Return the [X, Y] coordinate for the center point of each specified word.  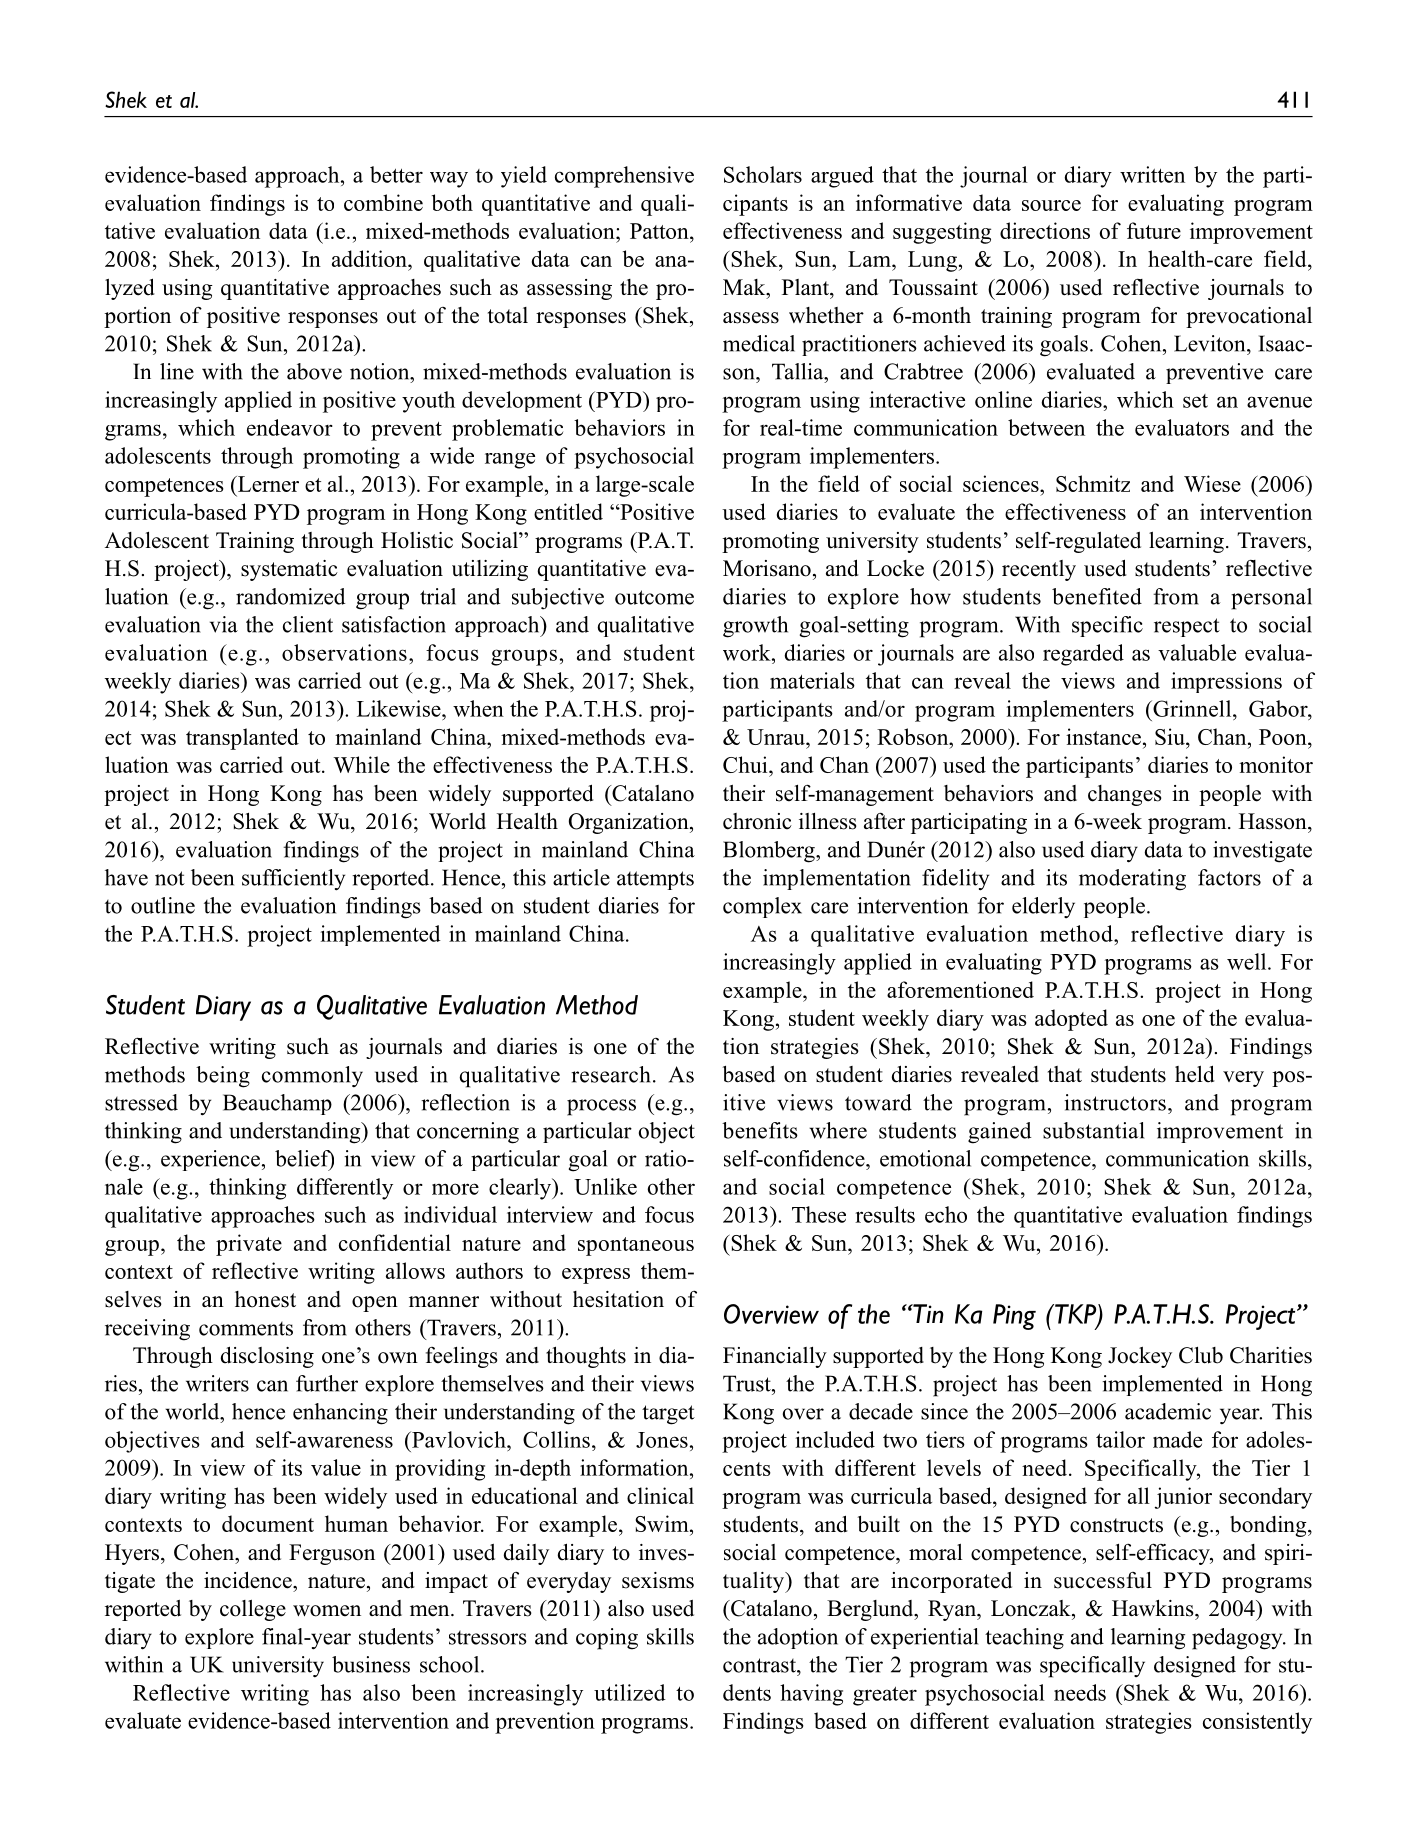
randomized [290, 596]
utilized [630, 1692]
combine [383, 202]
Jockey [1140, 1357]
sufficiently [293, 880]
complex [762, 907]
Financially [775, 1357]
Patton [660, 231]
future [1154, 230]
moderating [1132, 880]
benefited [1097, 596]
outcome [654, 597]
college [253, 1610]
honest [265, 1299]
